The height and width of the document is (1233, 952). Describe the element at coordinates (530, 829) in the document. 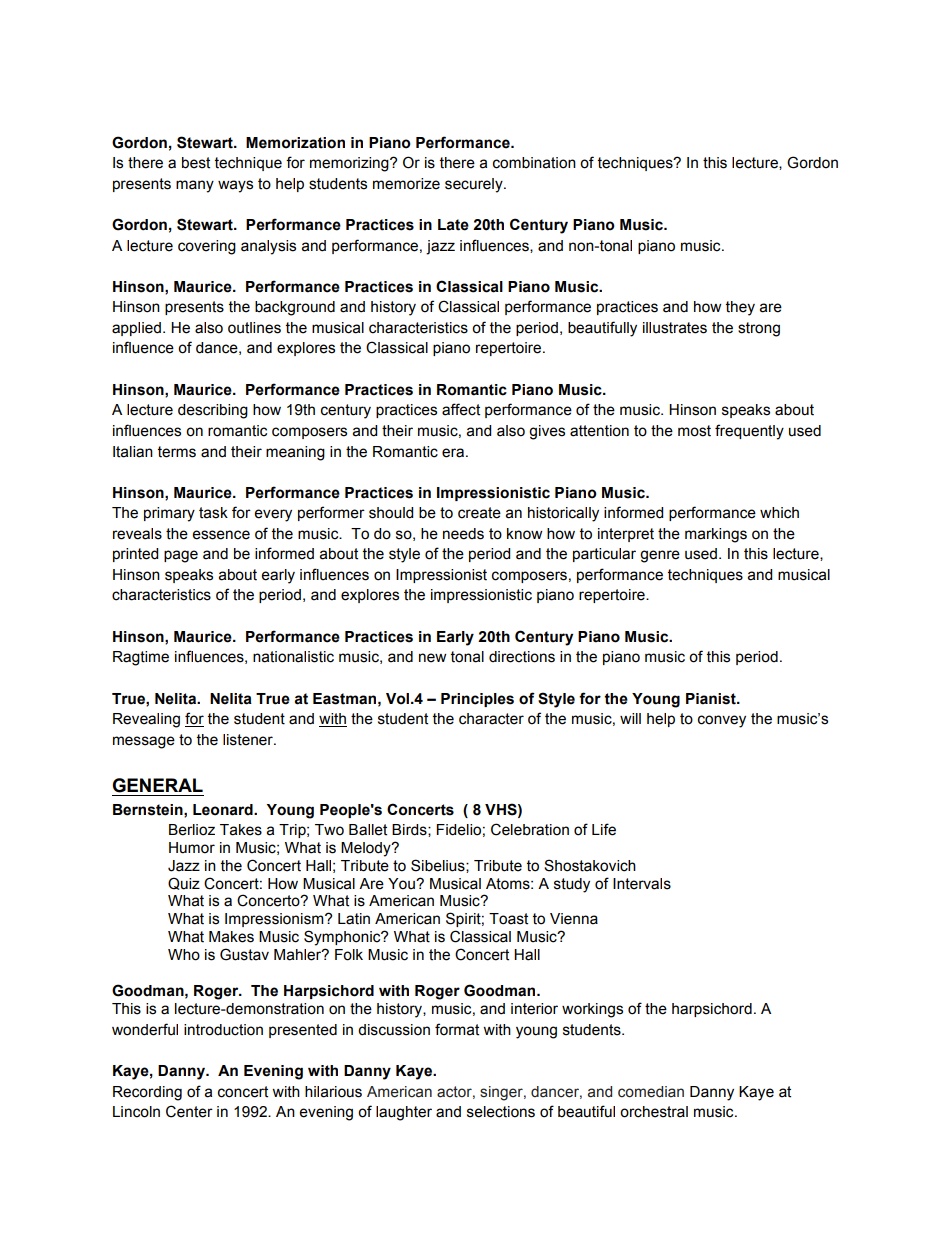

I see `Celebration` at that location.
